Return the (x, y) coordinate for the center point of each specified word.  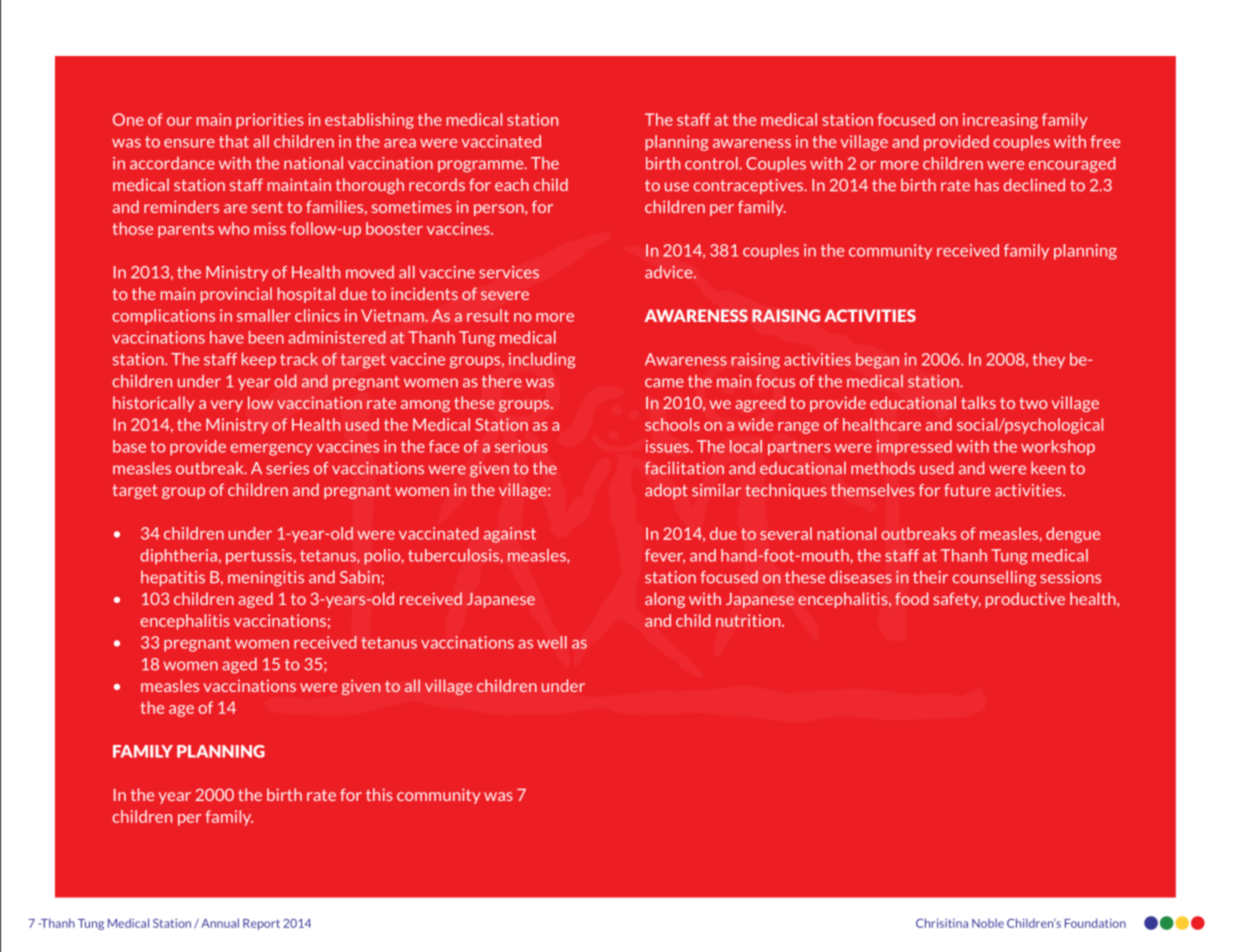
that (234, 141)
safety (957, 600)
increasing (1000, 121)
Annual (220, 923)
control (712, 163)
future (967, 490)
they (1048, 361)
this (379, 794)
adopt (666, 491)
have (227, 337)
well (552, 642)
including (542, 361)
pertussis (260, 557)
